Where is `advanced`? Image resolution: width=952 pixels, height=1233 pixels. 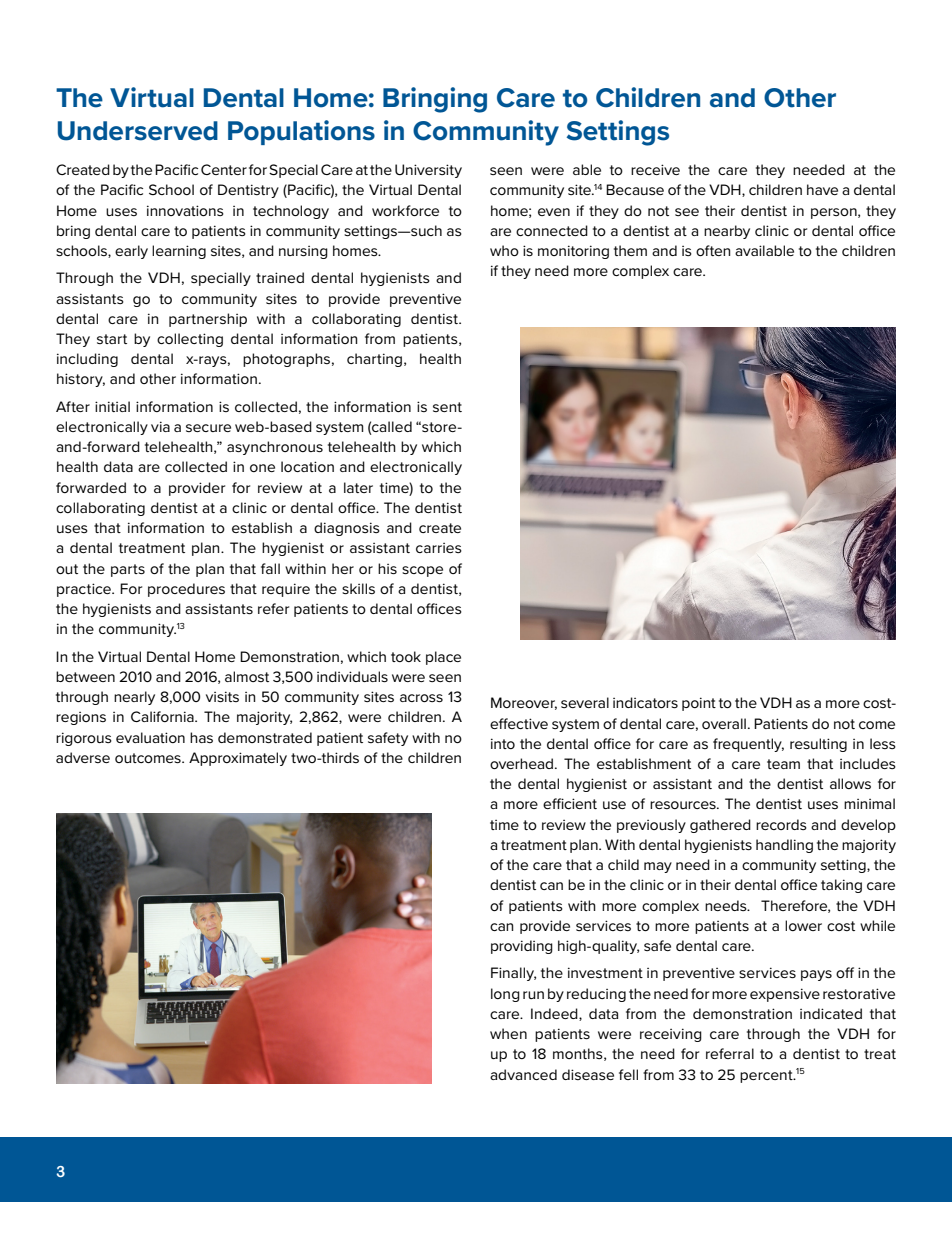
advanced is located at coordinates (523, 1074).
